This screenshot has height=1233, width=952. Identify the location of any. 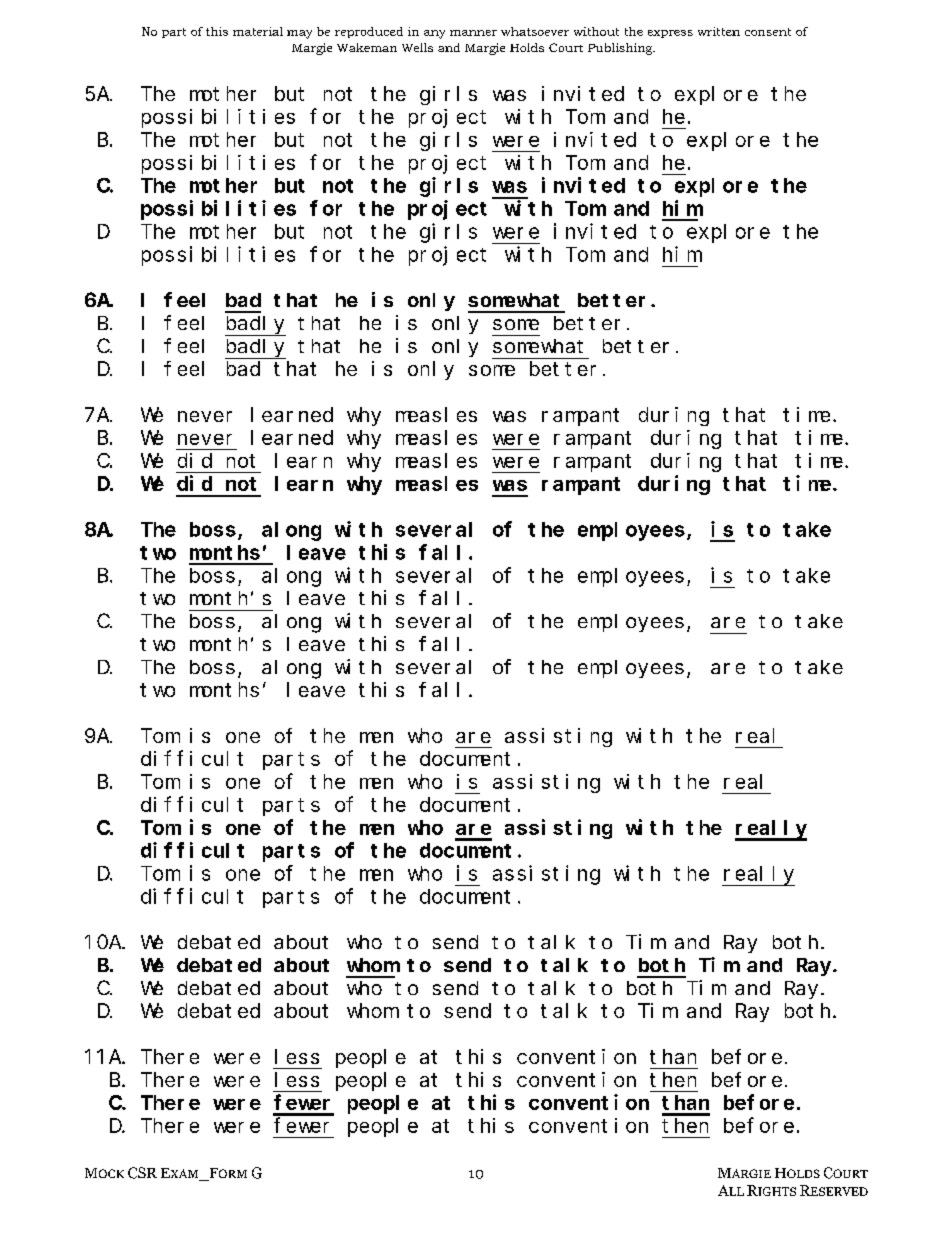
(434, 34).
